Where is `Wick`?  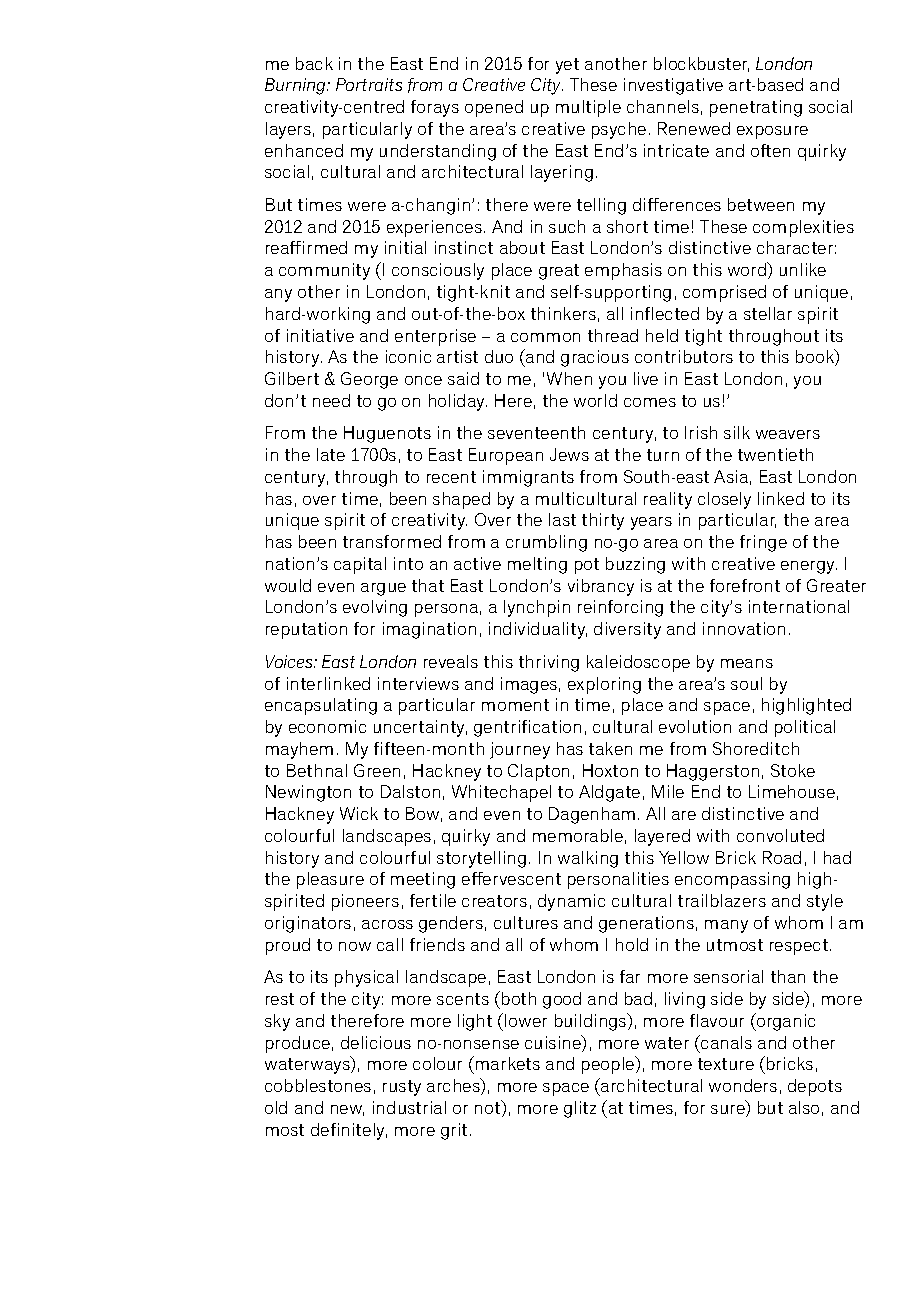 Wick is located at coordinates (359, 813).
